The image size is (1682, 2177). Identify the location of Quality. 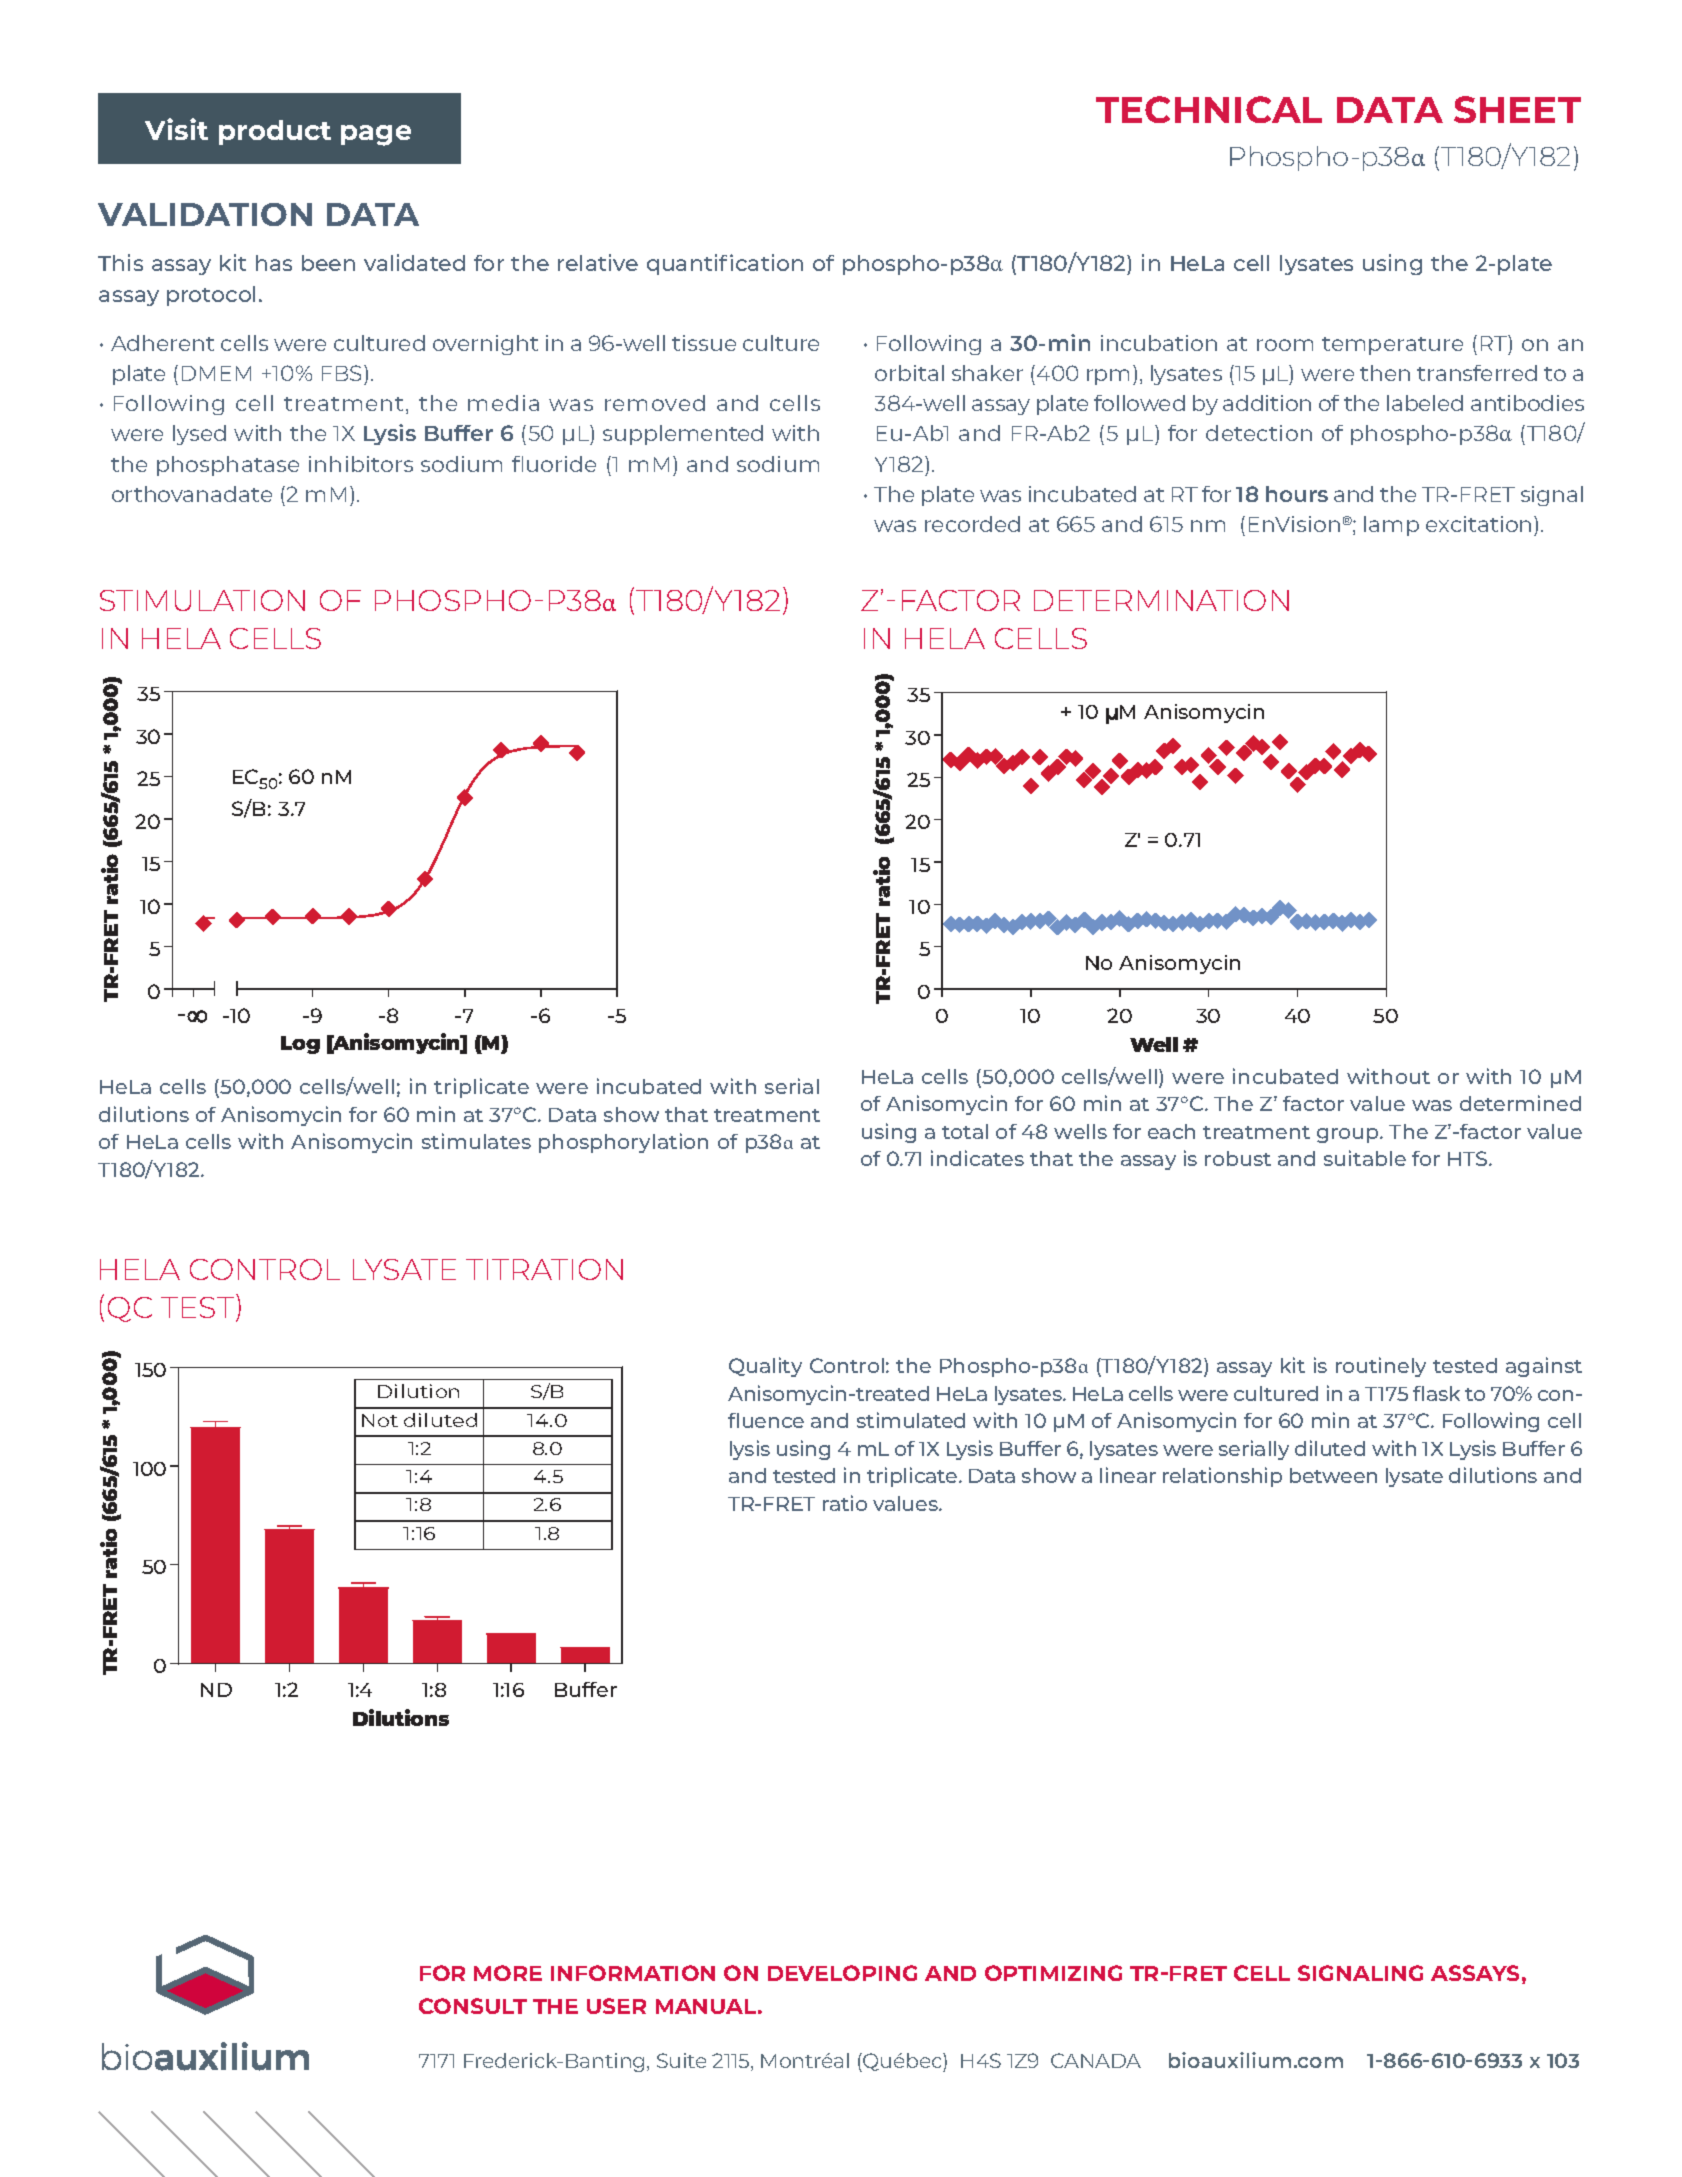
(765, 1367).
